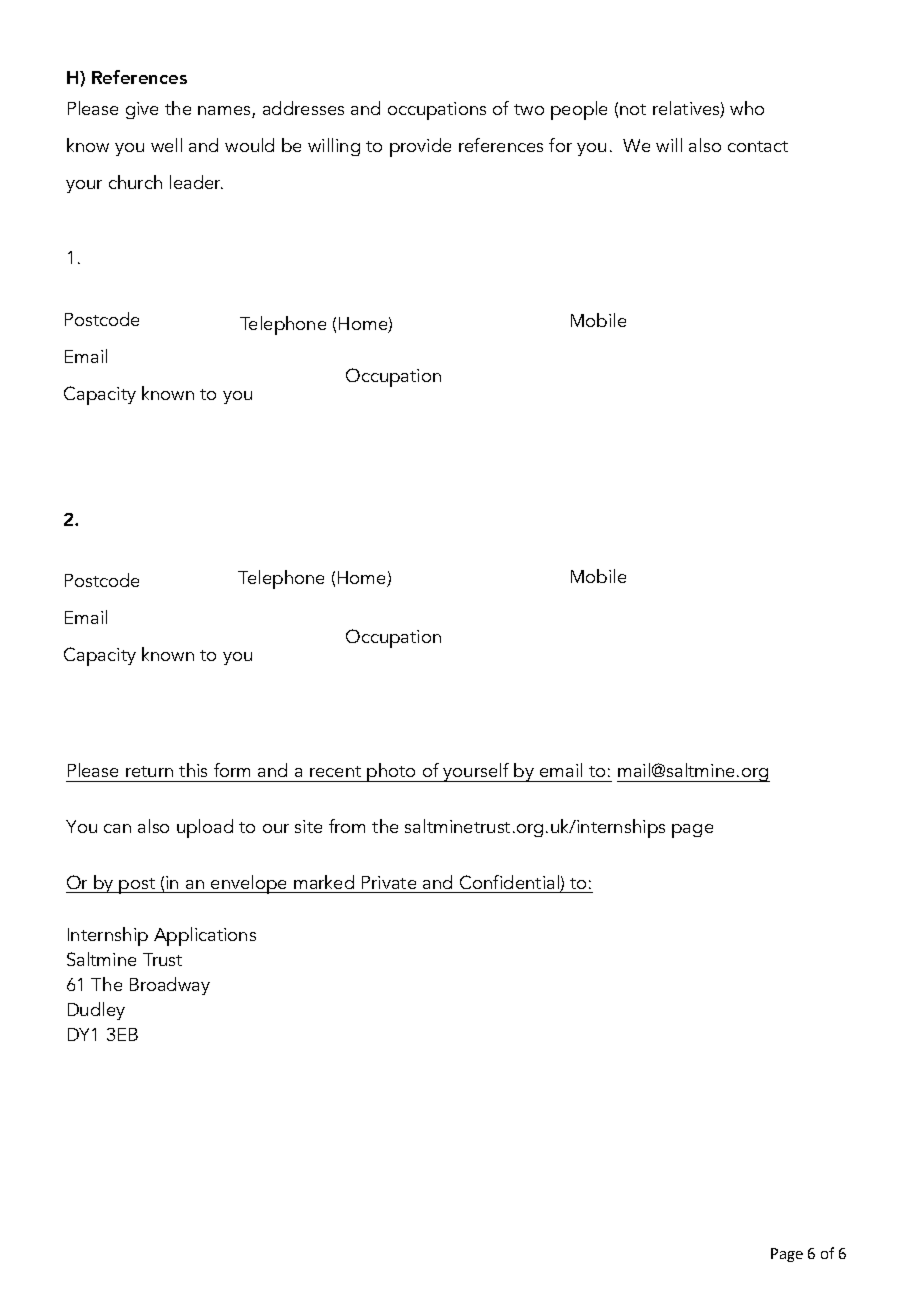  Describe the element at coordinates (205, 936) in the screenshot. I see `Applications` at that location.
